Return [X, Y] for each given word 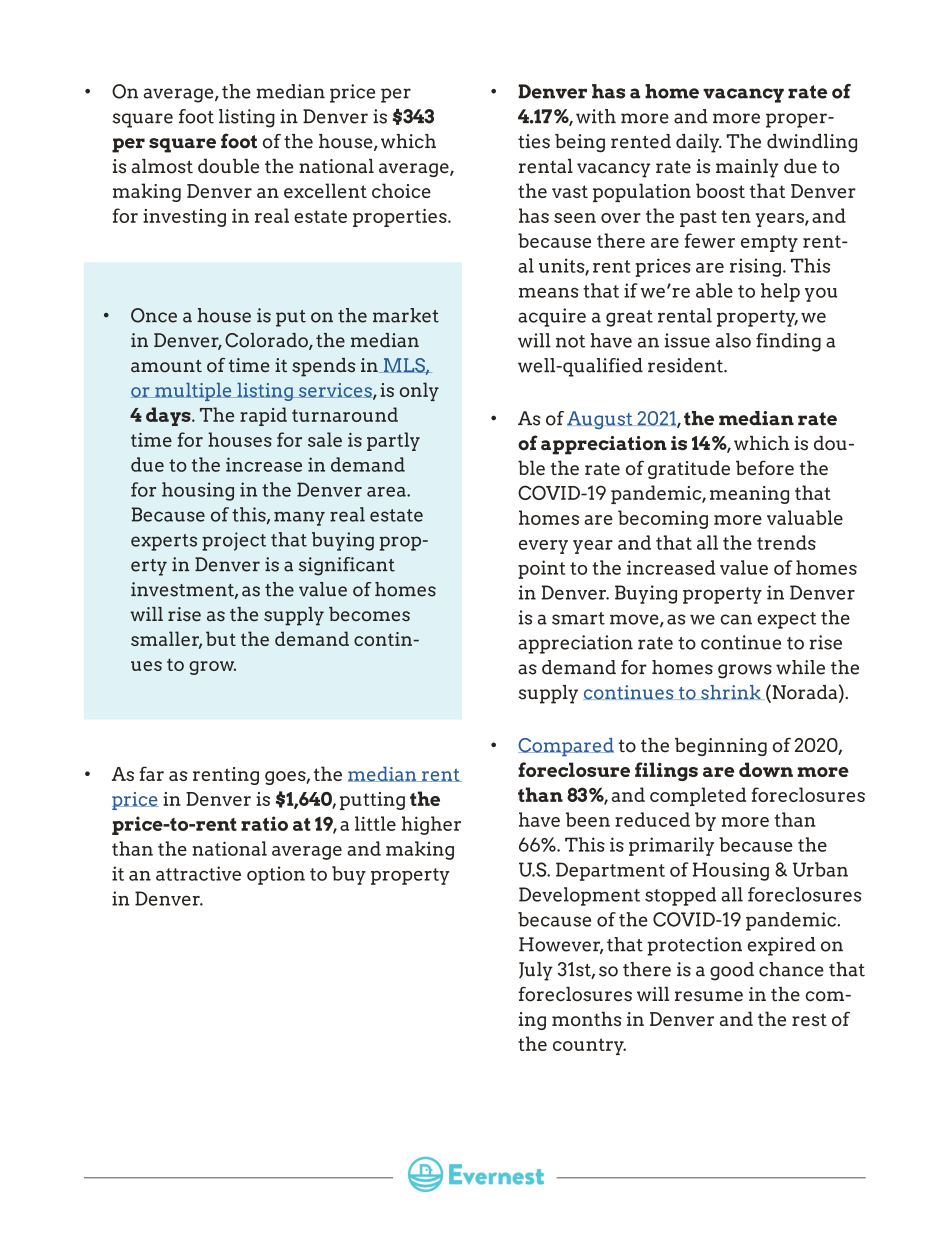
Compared [566, 747]
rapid [263, 416]
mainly [747, 168]
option [276, 875]
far [151, 773]
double [228, 166]
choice [401, 190]
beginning [721, 747]
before [765, 467]
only [419, 391]
